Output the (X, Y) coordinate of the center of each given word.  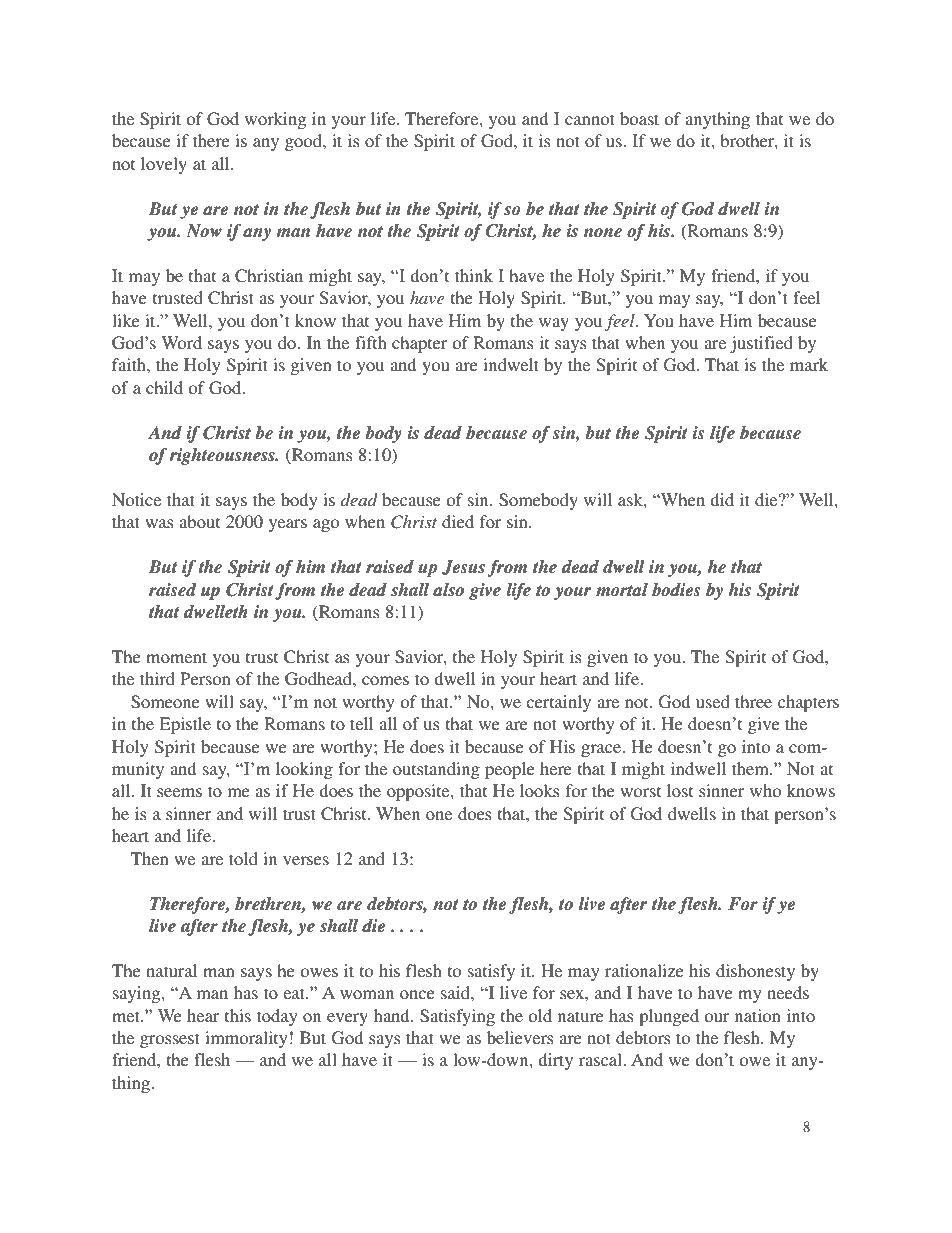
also (448, 590)
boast (639, 118)
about (199, 521)
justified (761, 344)
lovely (164, 165)
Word (181, 342)
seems (179, 792)
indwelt (511, 364)
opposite (419, 792)
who (765, 790)
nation (758, 1015)
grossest (170, 1040)
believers (520, 1037)
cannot (590, 119)
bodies (676, 590)
